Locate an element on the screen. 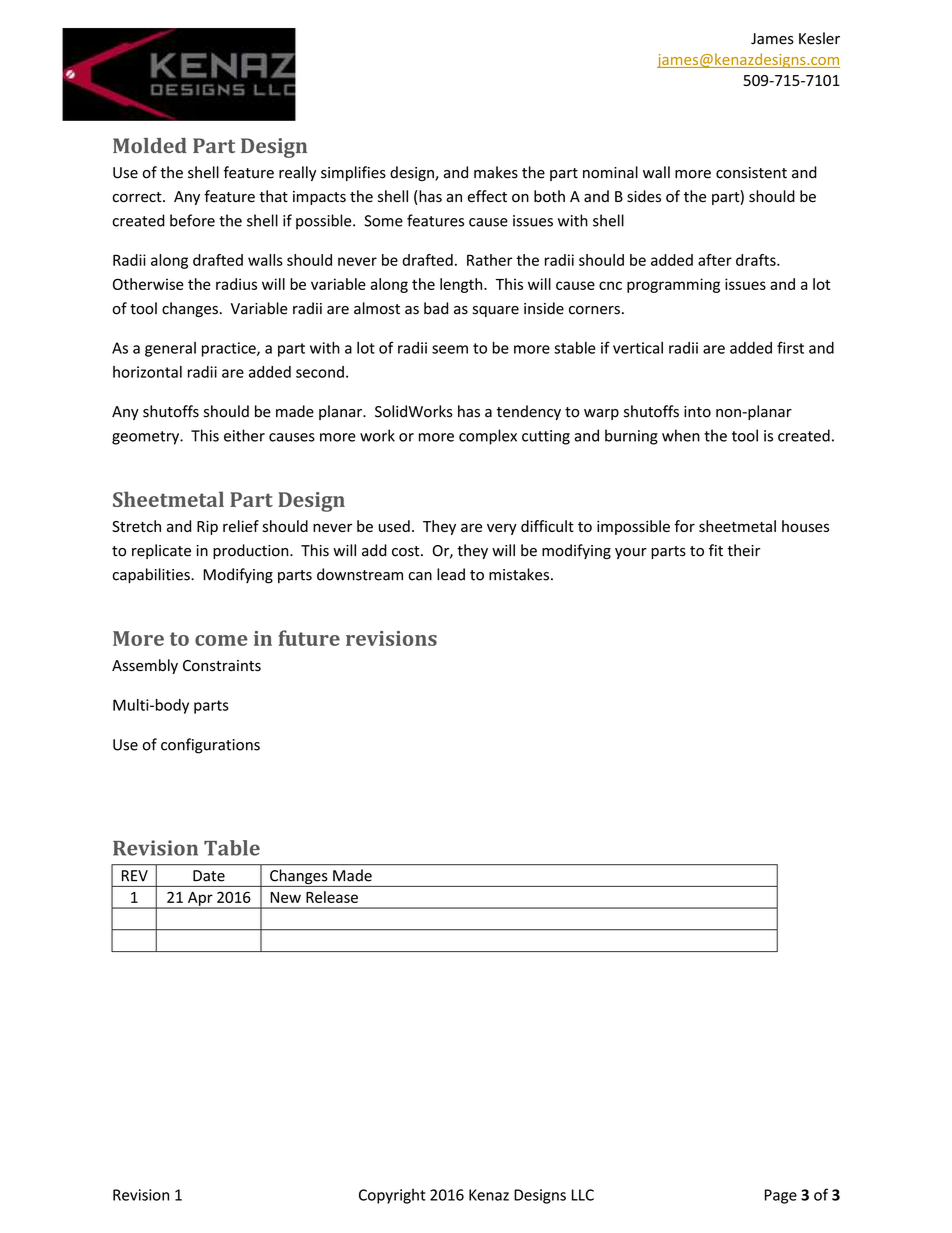 This screenshot has width=952, height=1233. Release is located at coordinates (332, 897).
